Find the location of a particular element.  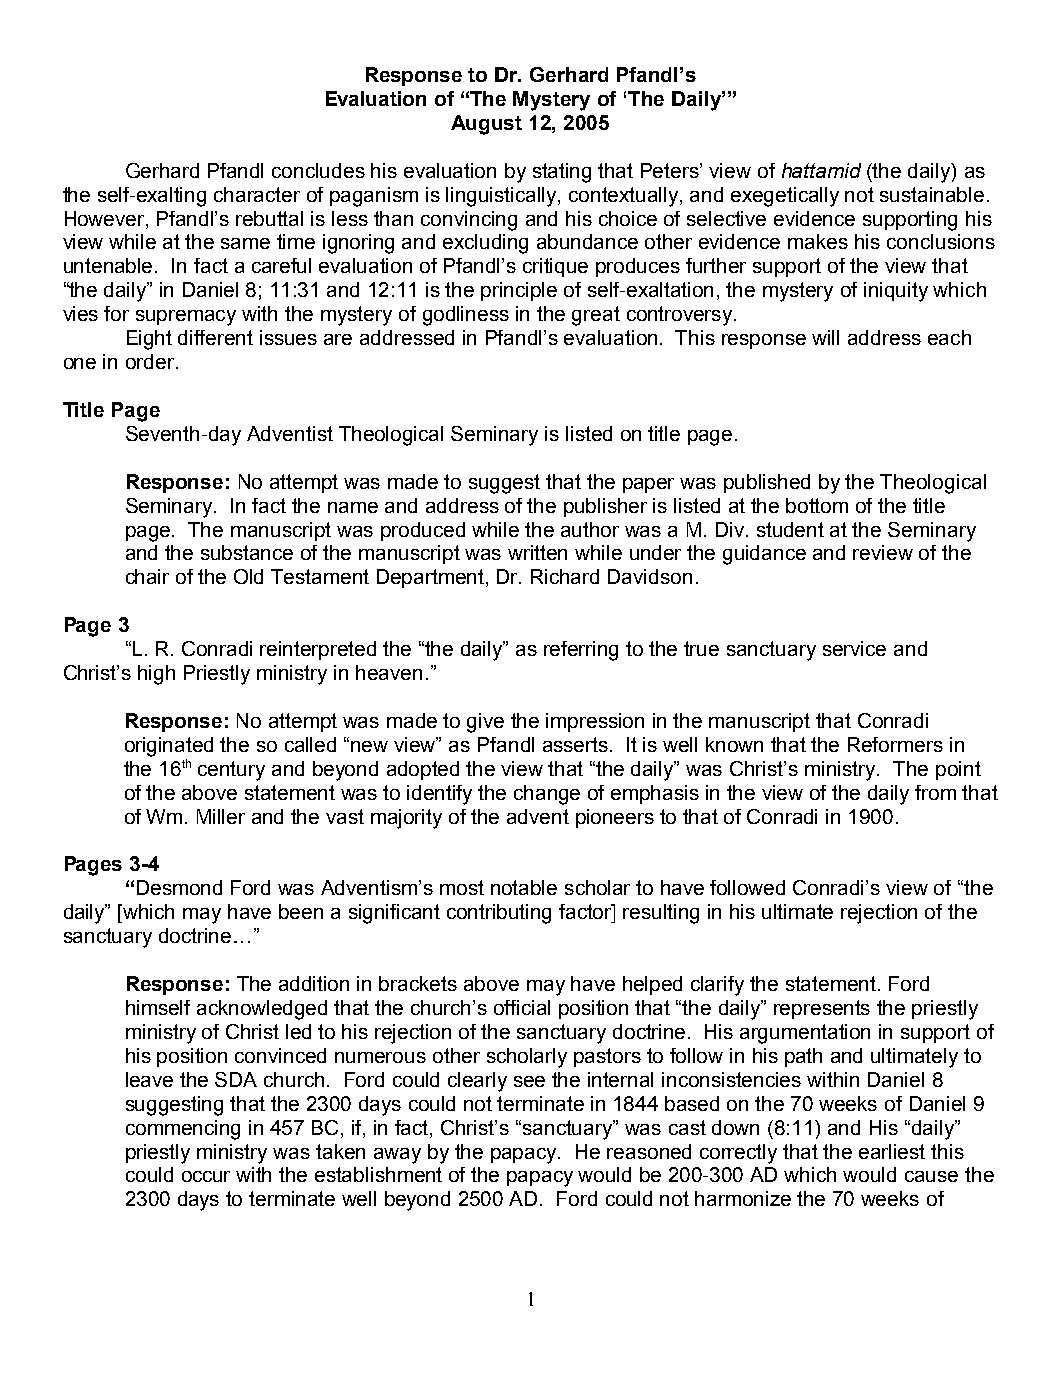

great is located at coordinates (596, 316).
